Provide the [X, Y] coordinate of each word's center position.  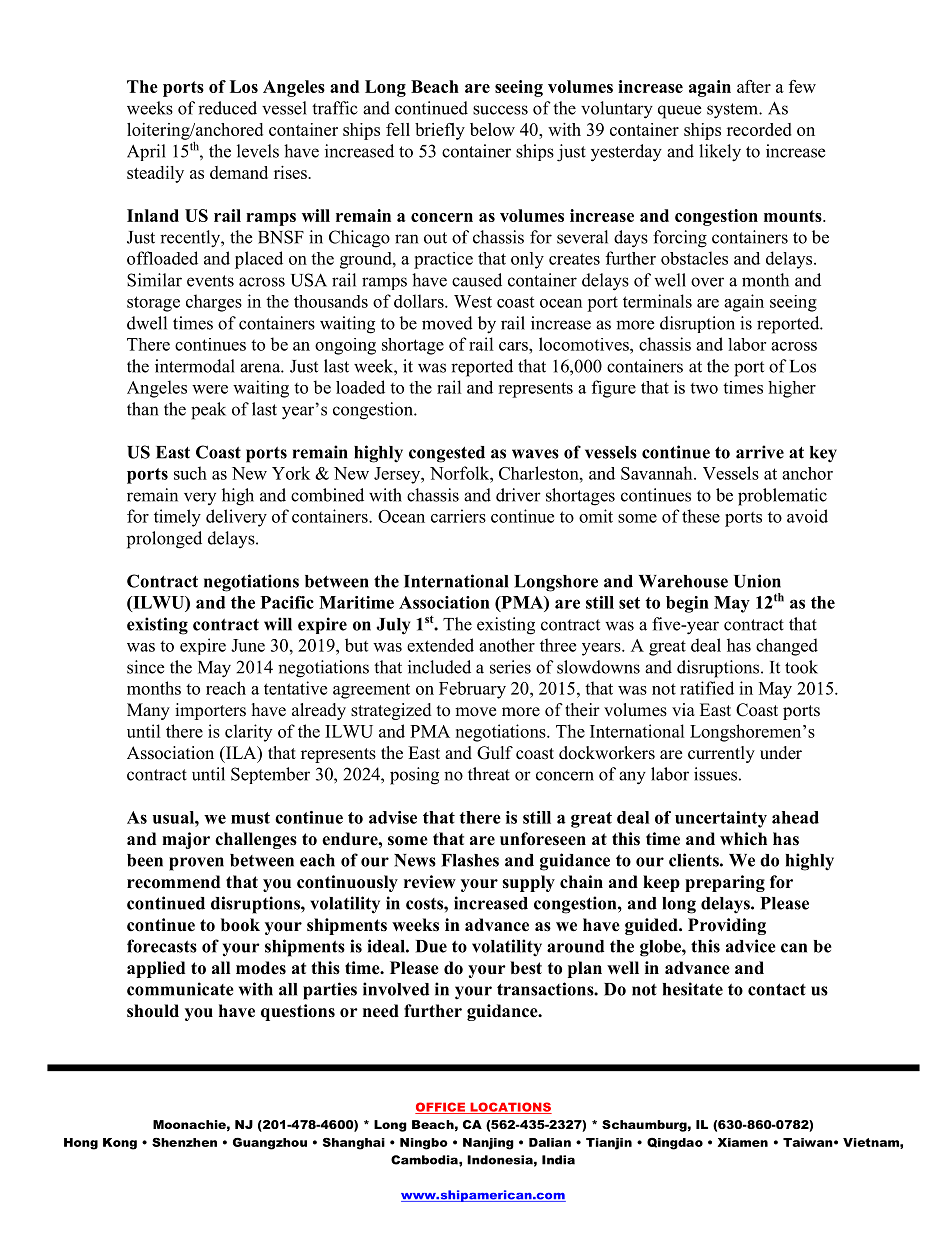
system [733, 111]
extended [440, 645]
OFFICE [441, 1108]
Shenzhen [184, 1142]
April [146, 152]
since [145, 667]
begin [687, 604]
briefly [440, 131]
